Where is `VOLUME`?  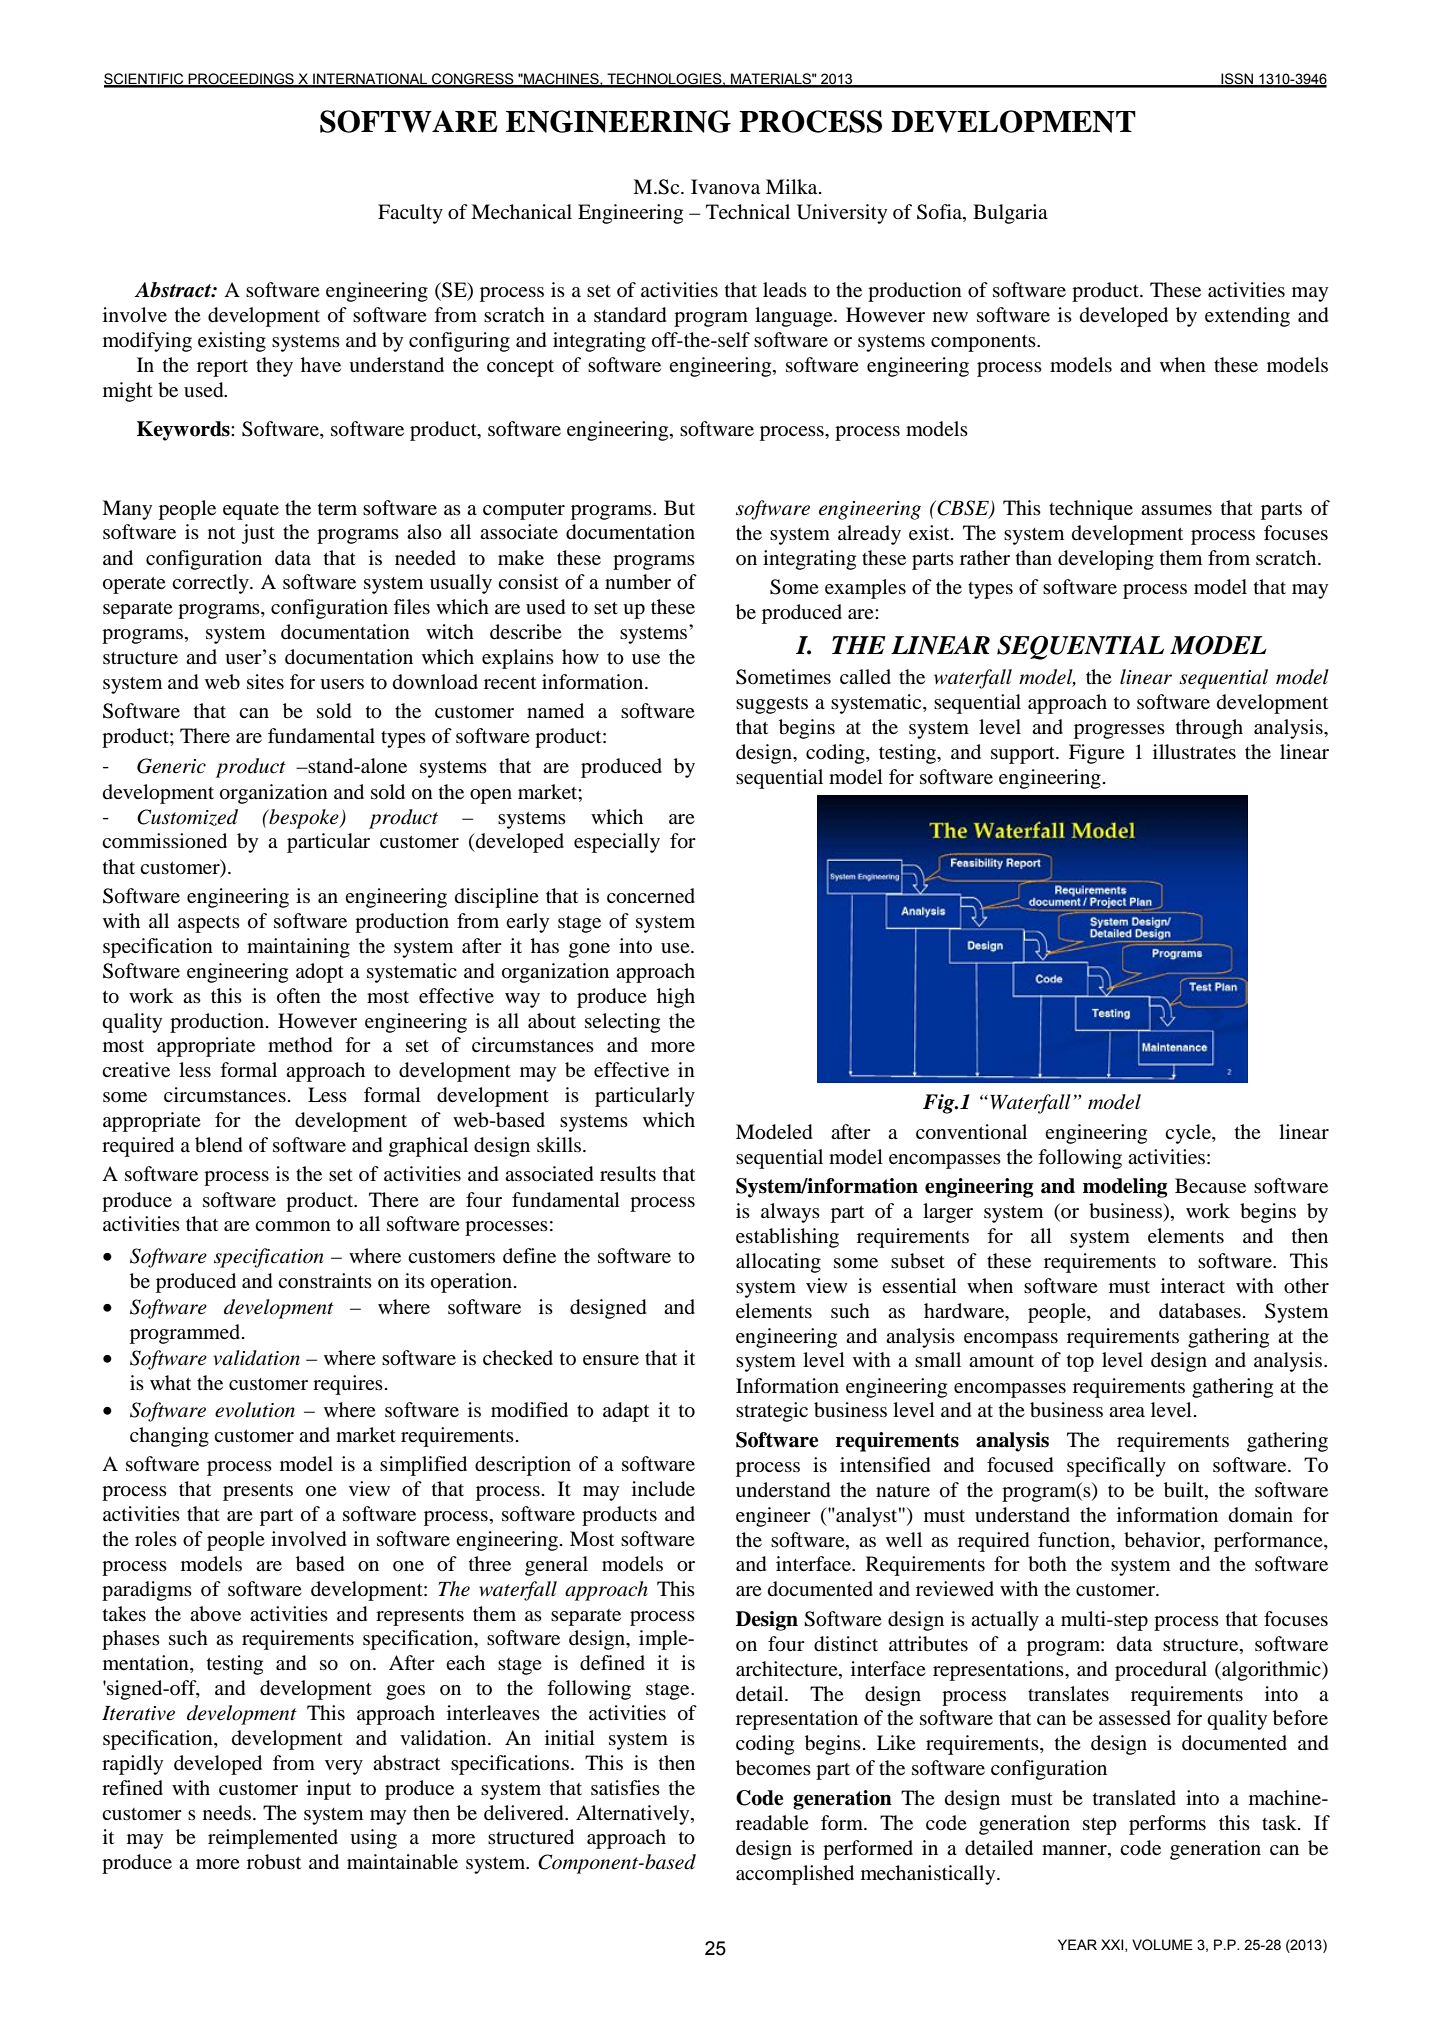 VOLUME is located at coordinates (1162, 1945).
